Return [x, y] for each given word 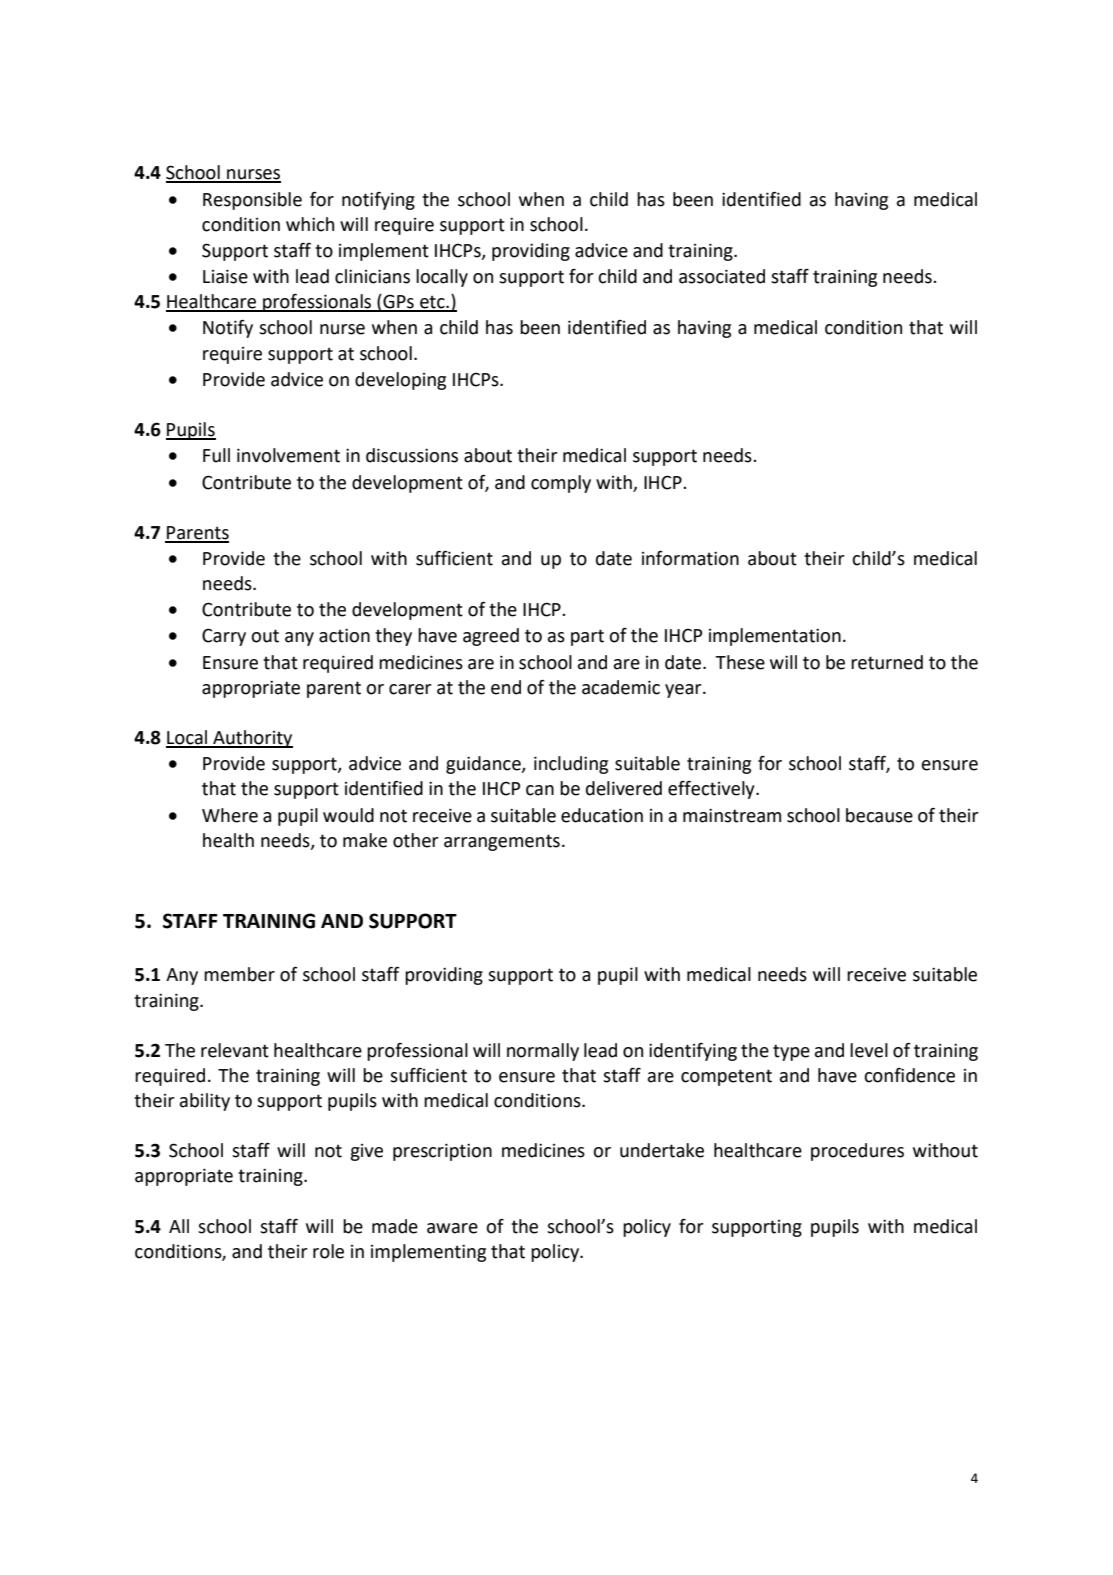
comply [561, 484]
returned [887, 662]
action [344, 635]
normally [543, 1052]
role [328, 1251]
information [690, 558]
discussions [412, 455]
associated [722, 276]
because [879, 815]
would [348, 815]
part [587, 637]
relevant [235, 1050]
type [791, 1052]
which [310, 224]
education [602, 815]
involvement [288, 455]
